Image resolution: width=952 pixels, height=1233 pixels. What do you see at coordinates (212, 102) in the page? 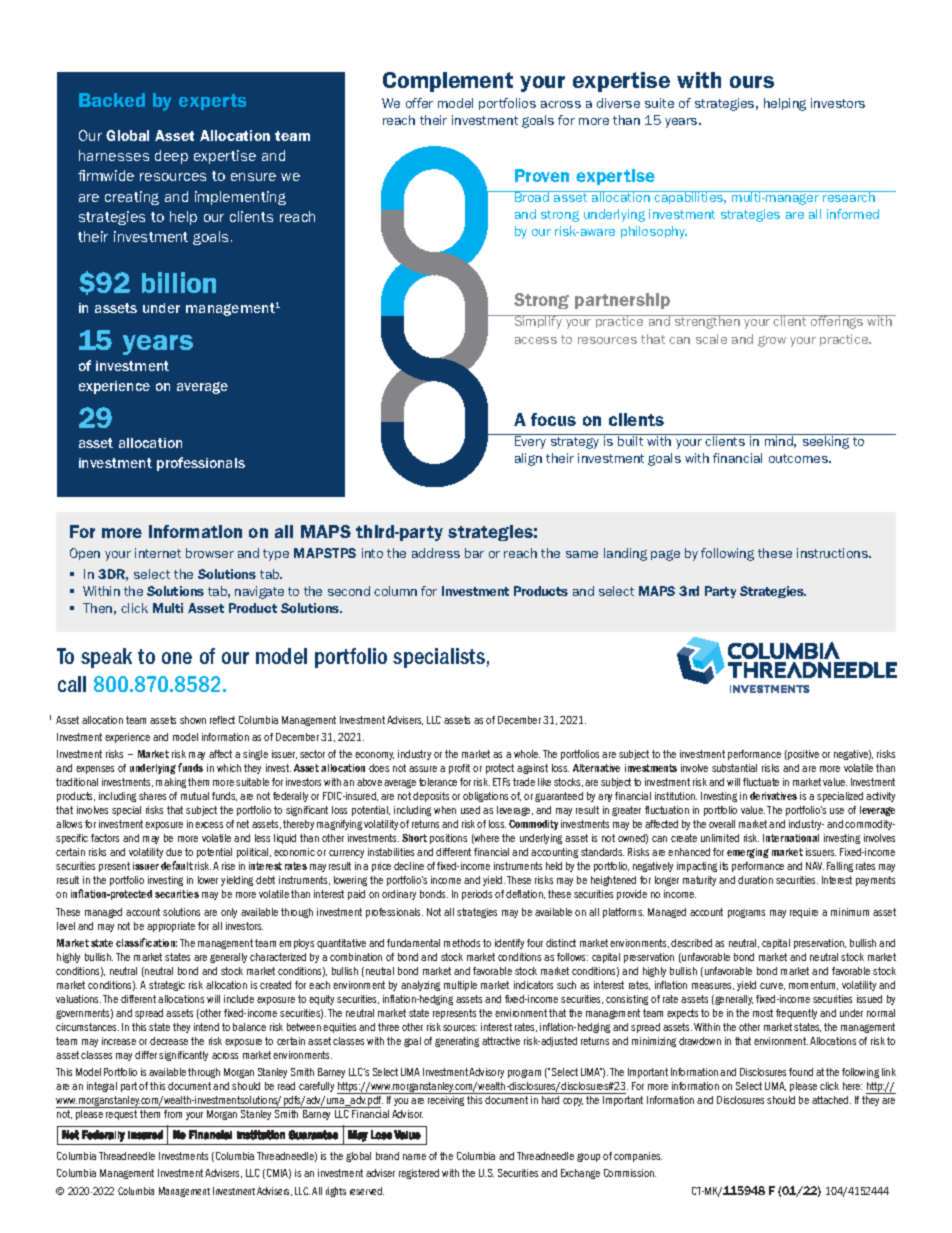
I see `experts` at bounding box center [212, 102].
